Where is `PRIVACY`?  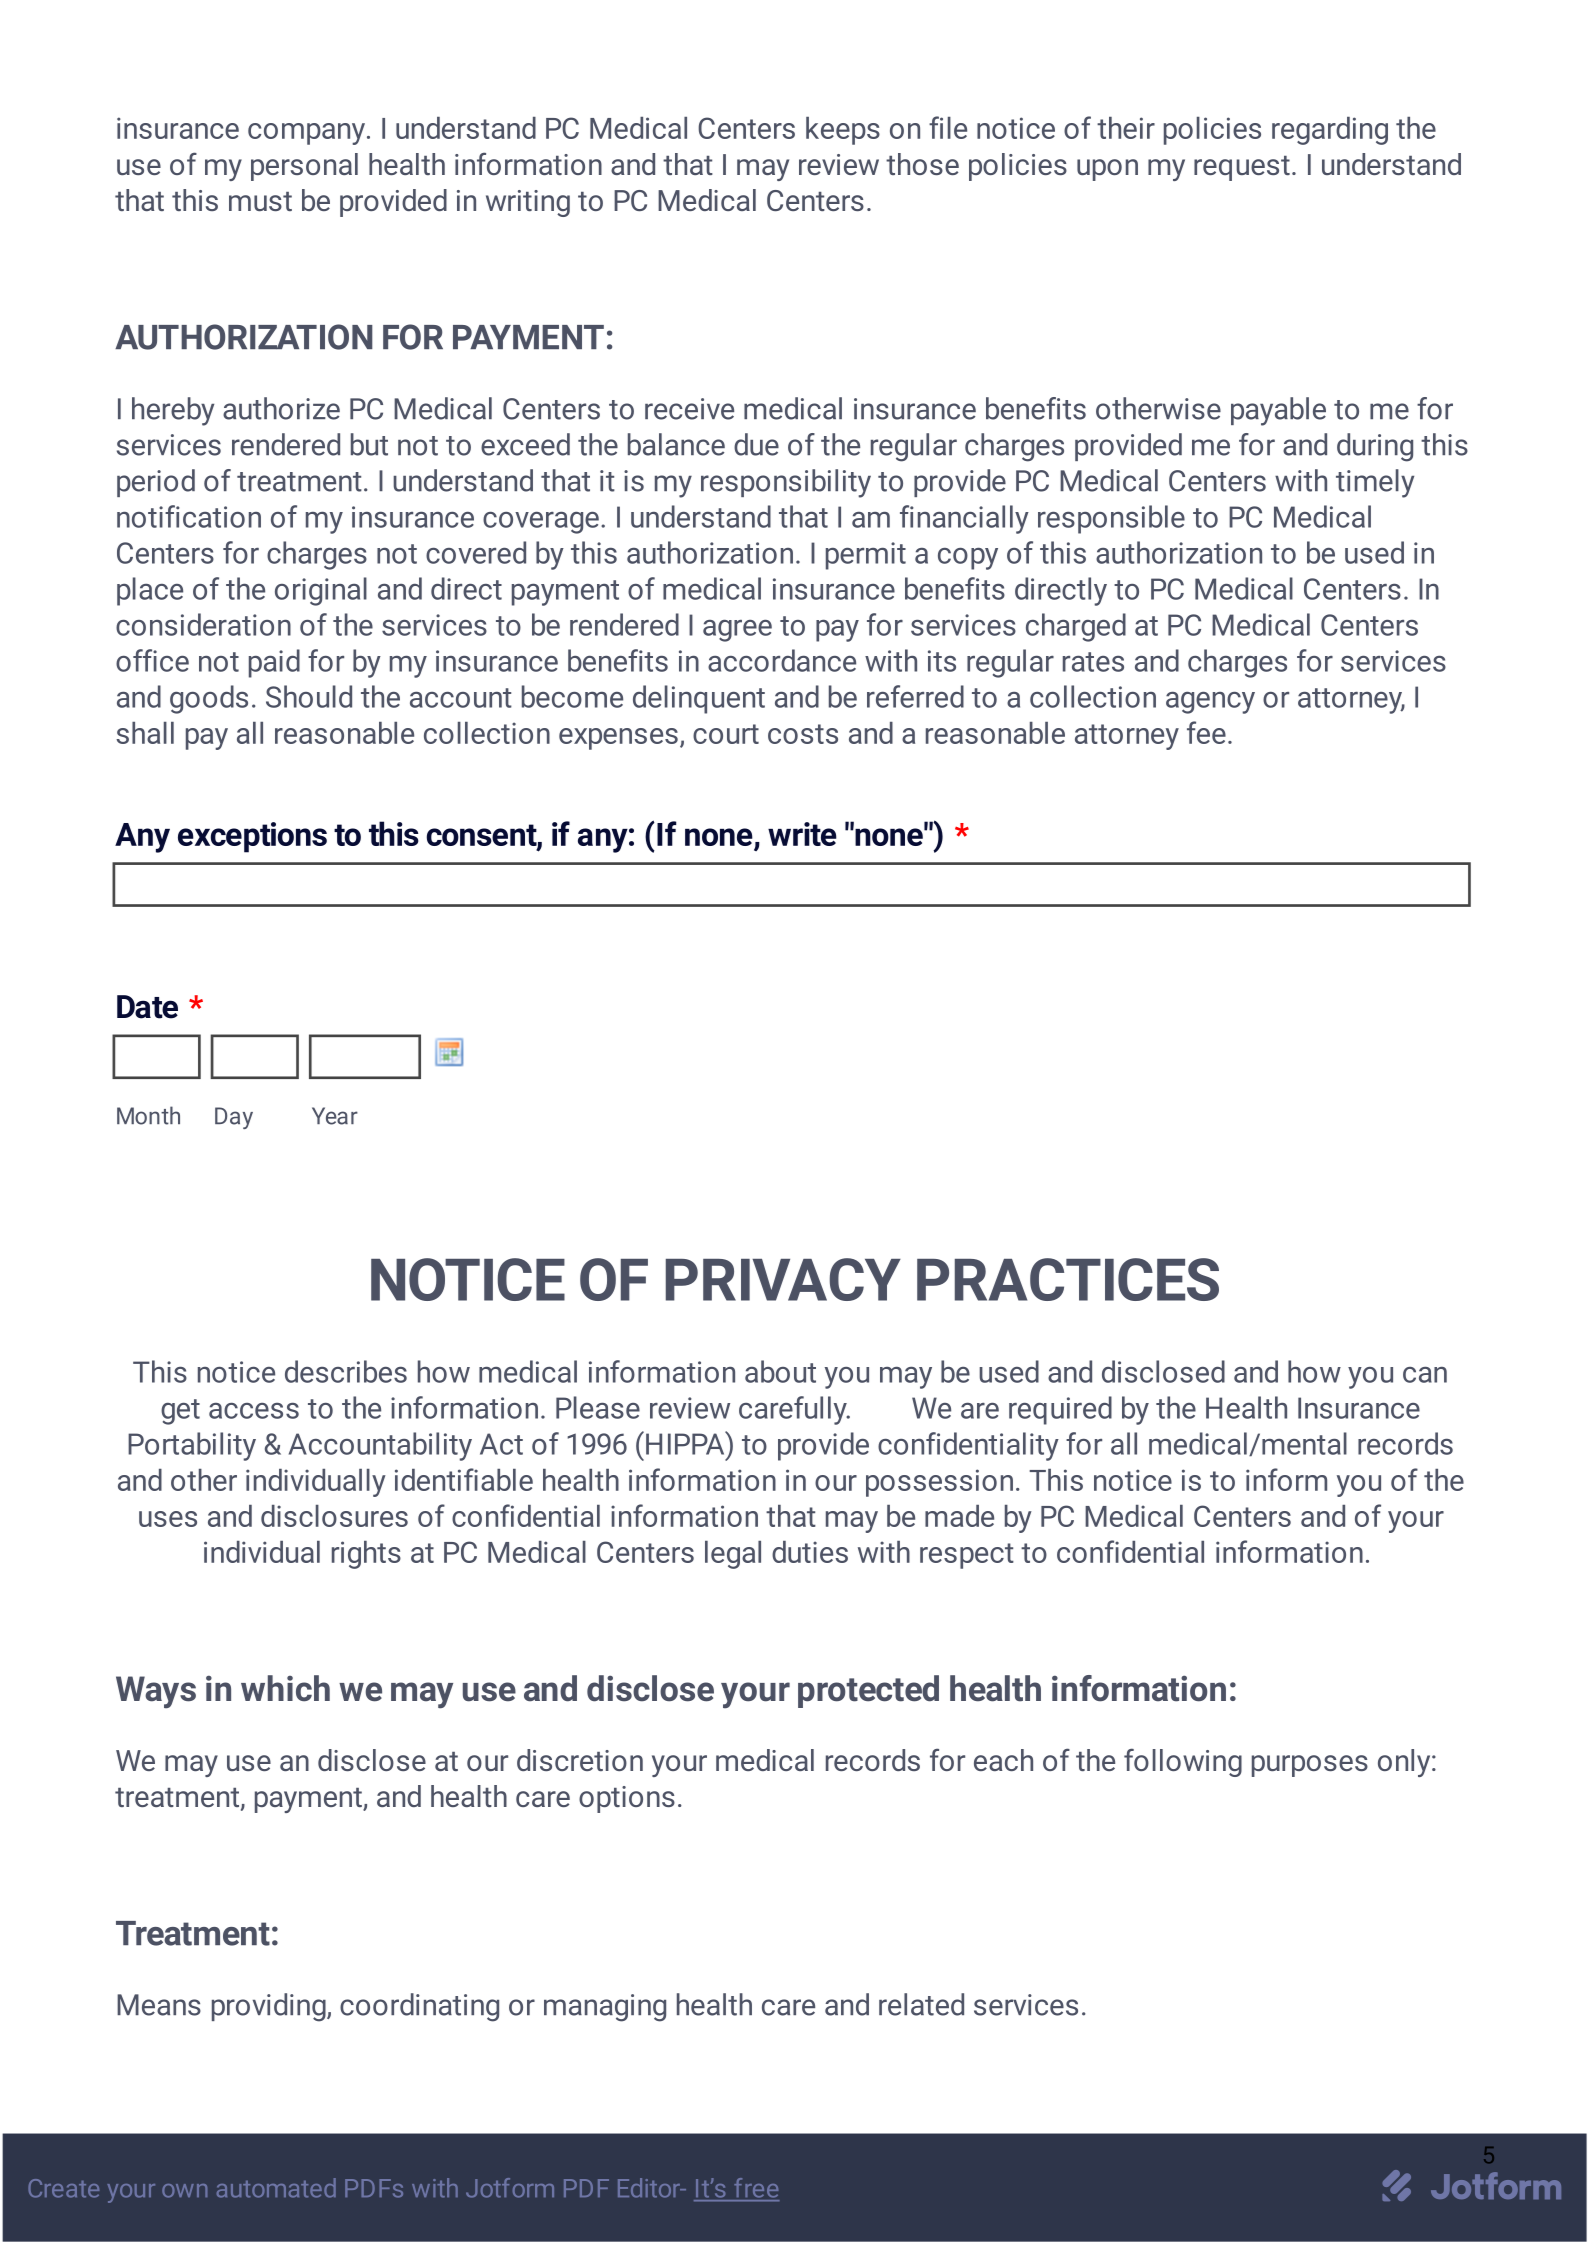 PRIVACY is located at coordinates (783, 1279).
